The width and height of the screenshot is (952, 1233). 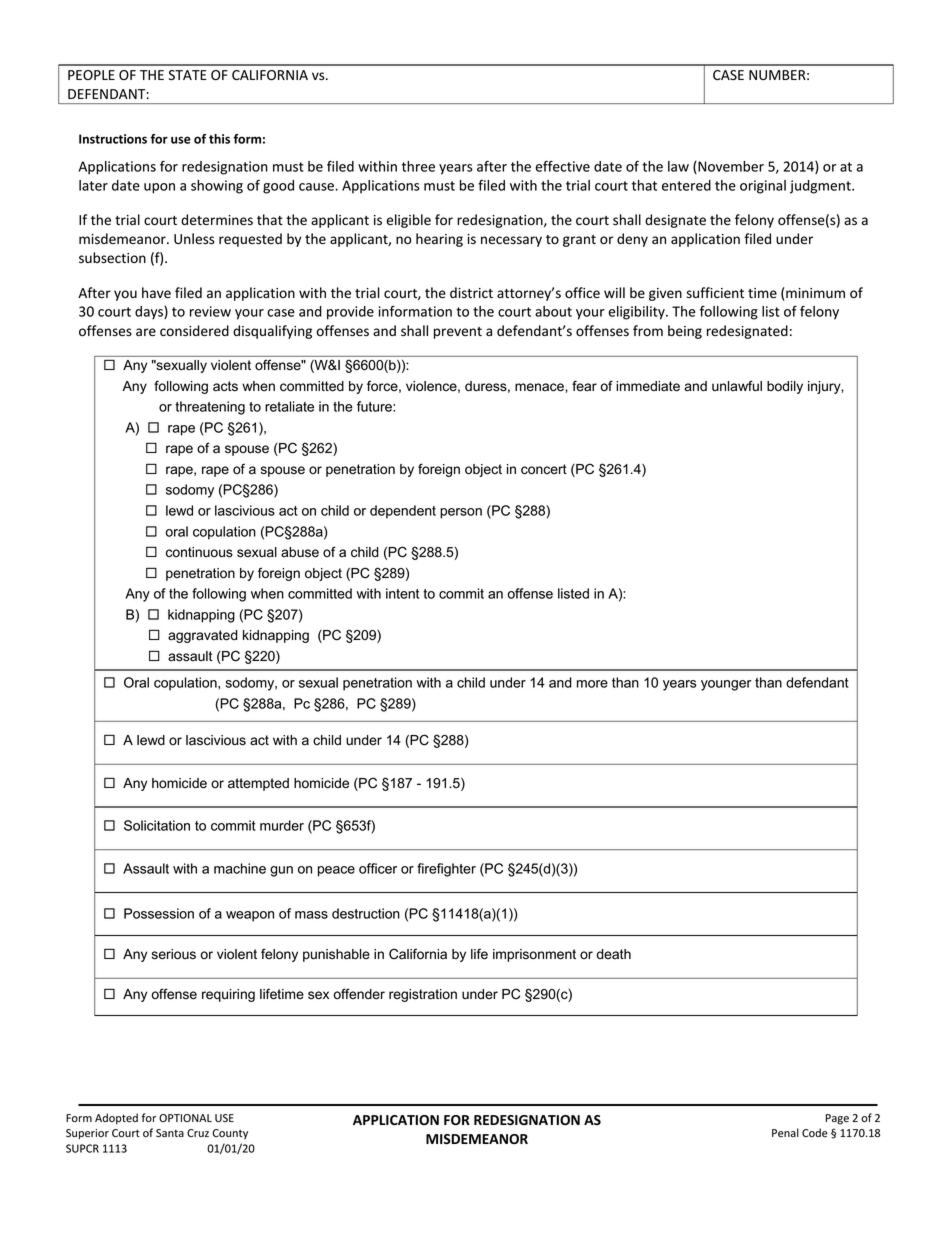 I want to click on firefighter, so click(x=446, y=870).
